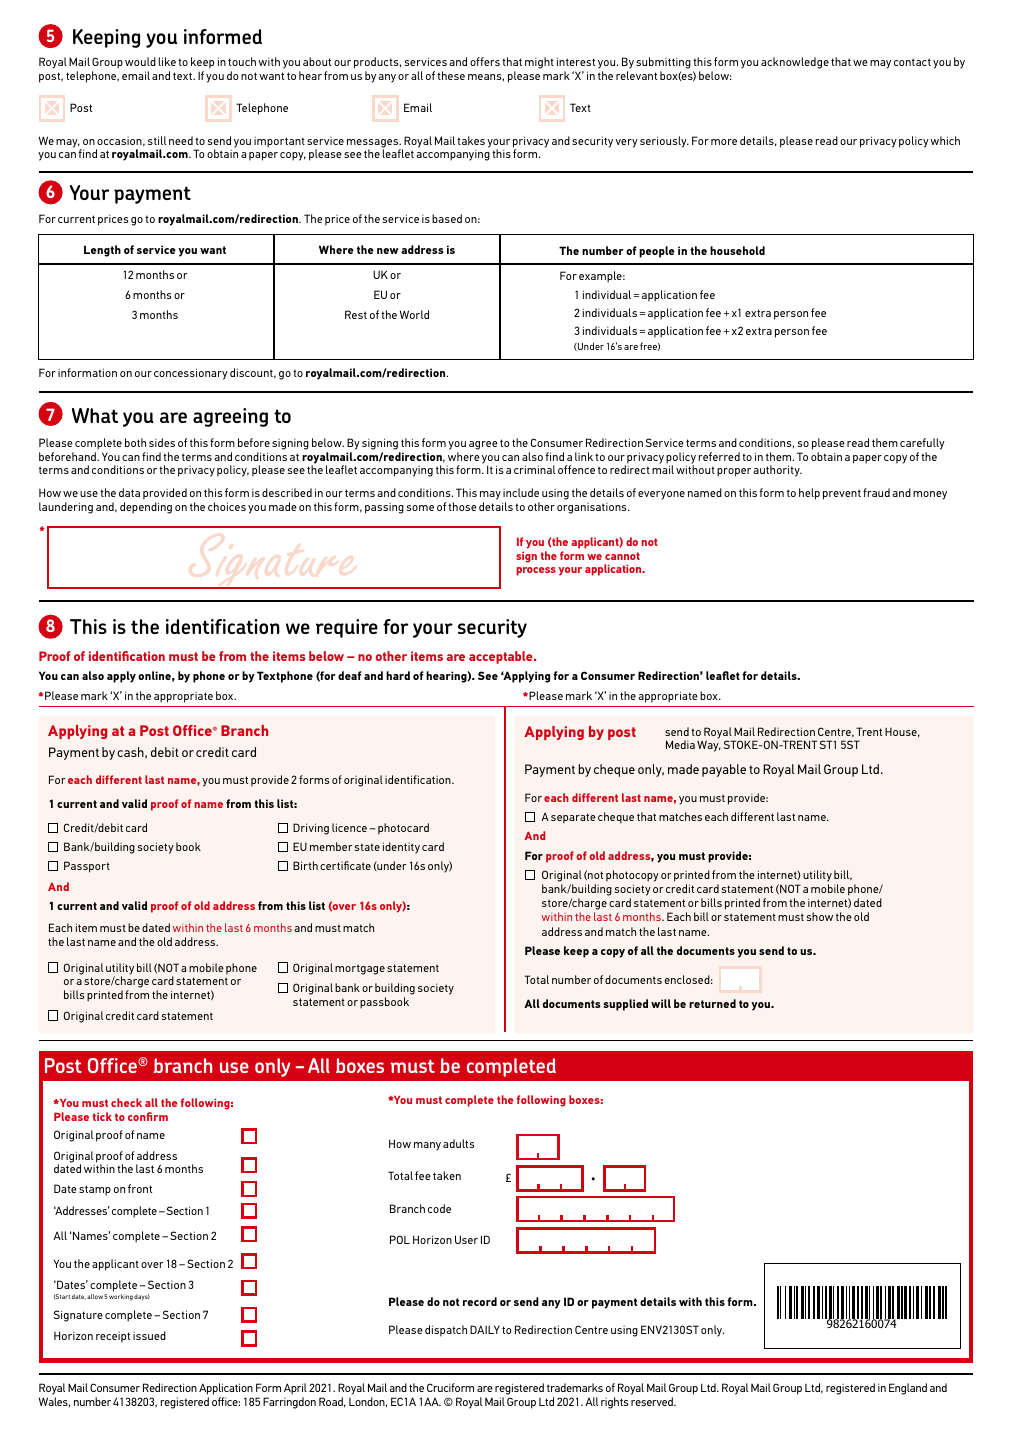 The height and width of the screenshot is (1431, 1012). I want to click on show, so click(820, 916).
